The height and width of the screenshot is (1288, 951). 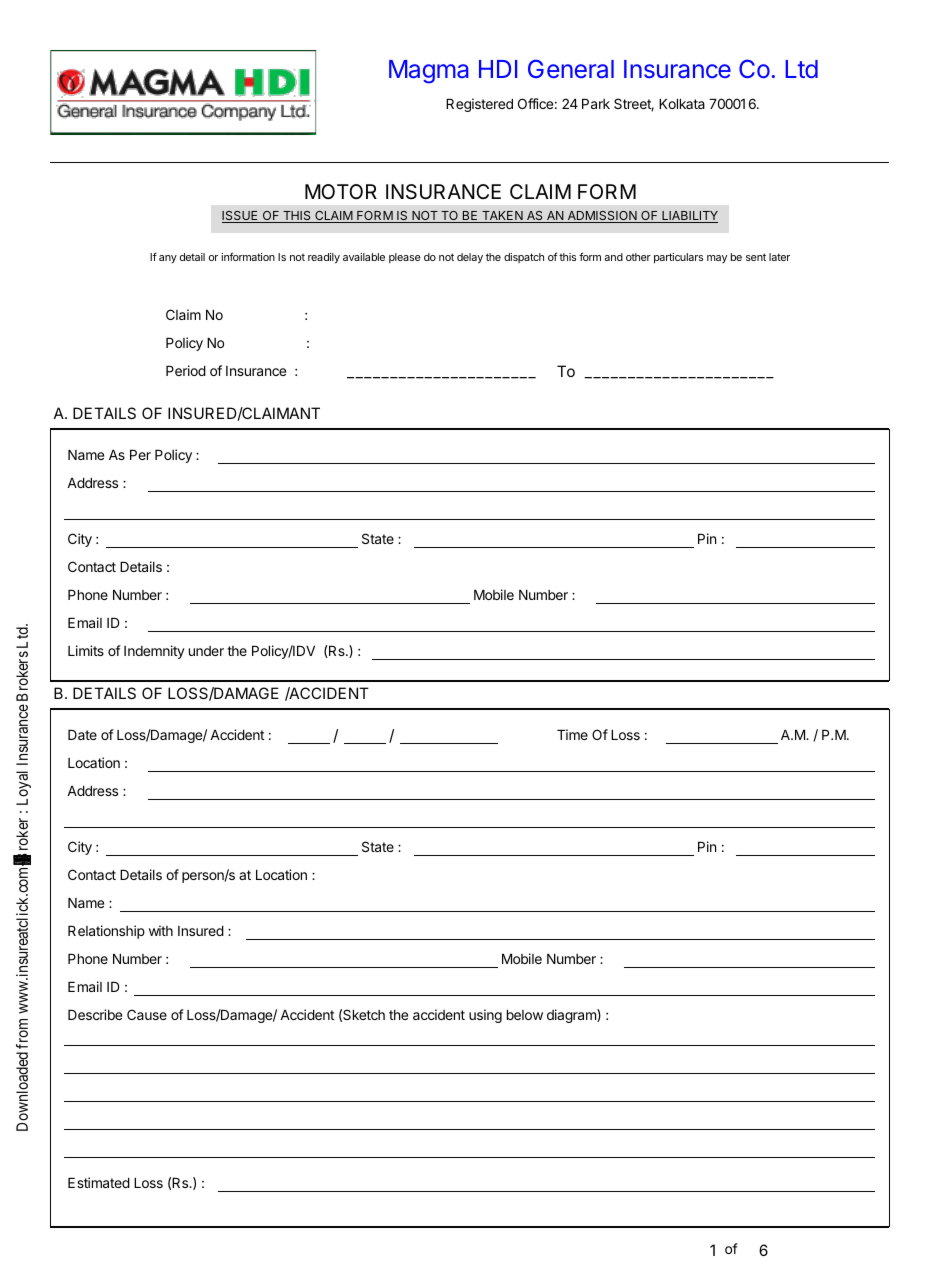 I want to click on Estimated, so click(x=99, y=1182).
